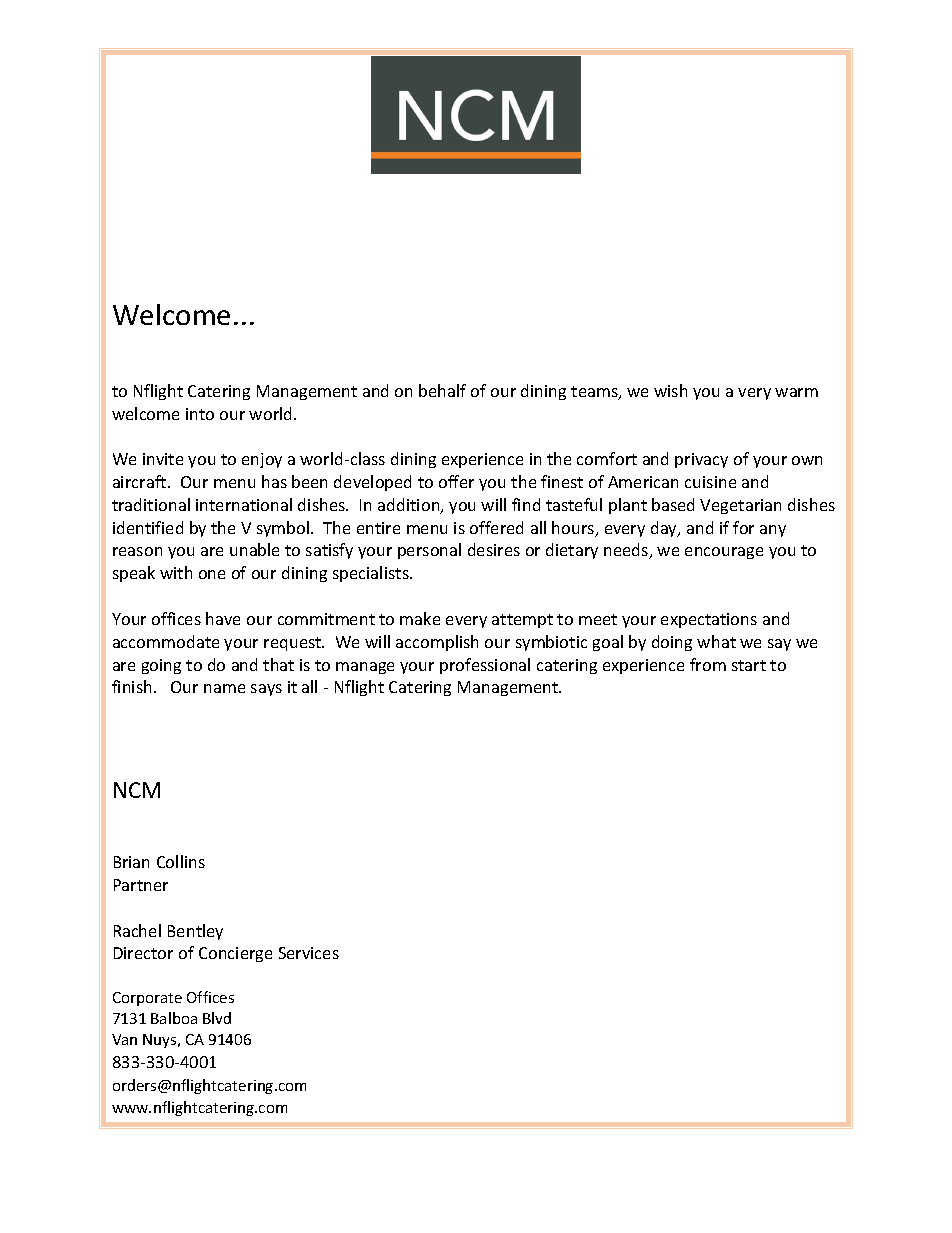  I want to click on desires, so click(494, 549).
